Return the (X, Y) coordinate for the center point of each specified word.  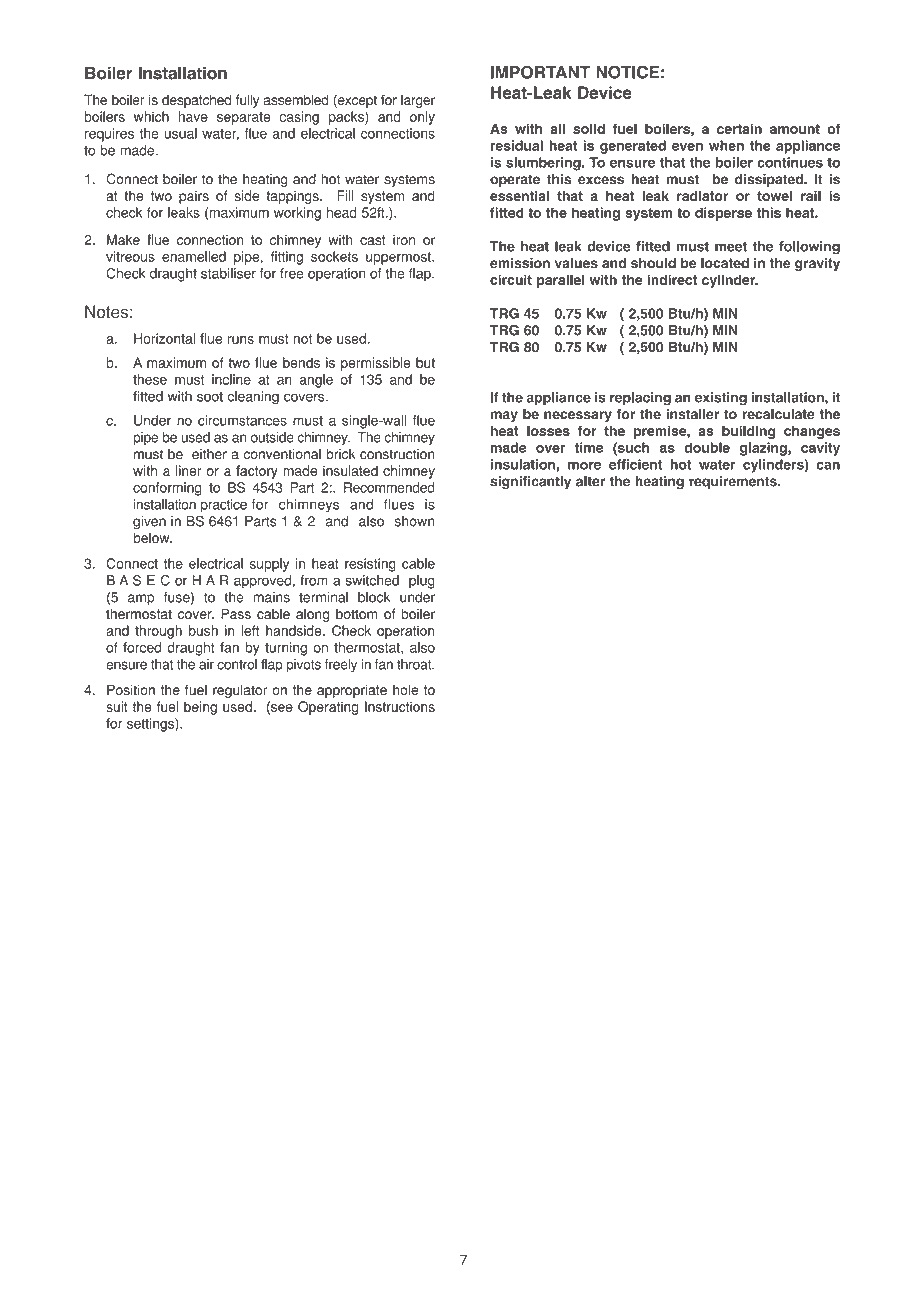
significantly (530, 483)
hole (405, 690)
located (725, 263)
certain (739, 128)
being (200, 708)
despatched (196, 101)
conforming (167, 489)
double (707, 447)
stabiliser (228, 273)
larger (418, 101)
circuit (511, 279)
